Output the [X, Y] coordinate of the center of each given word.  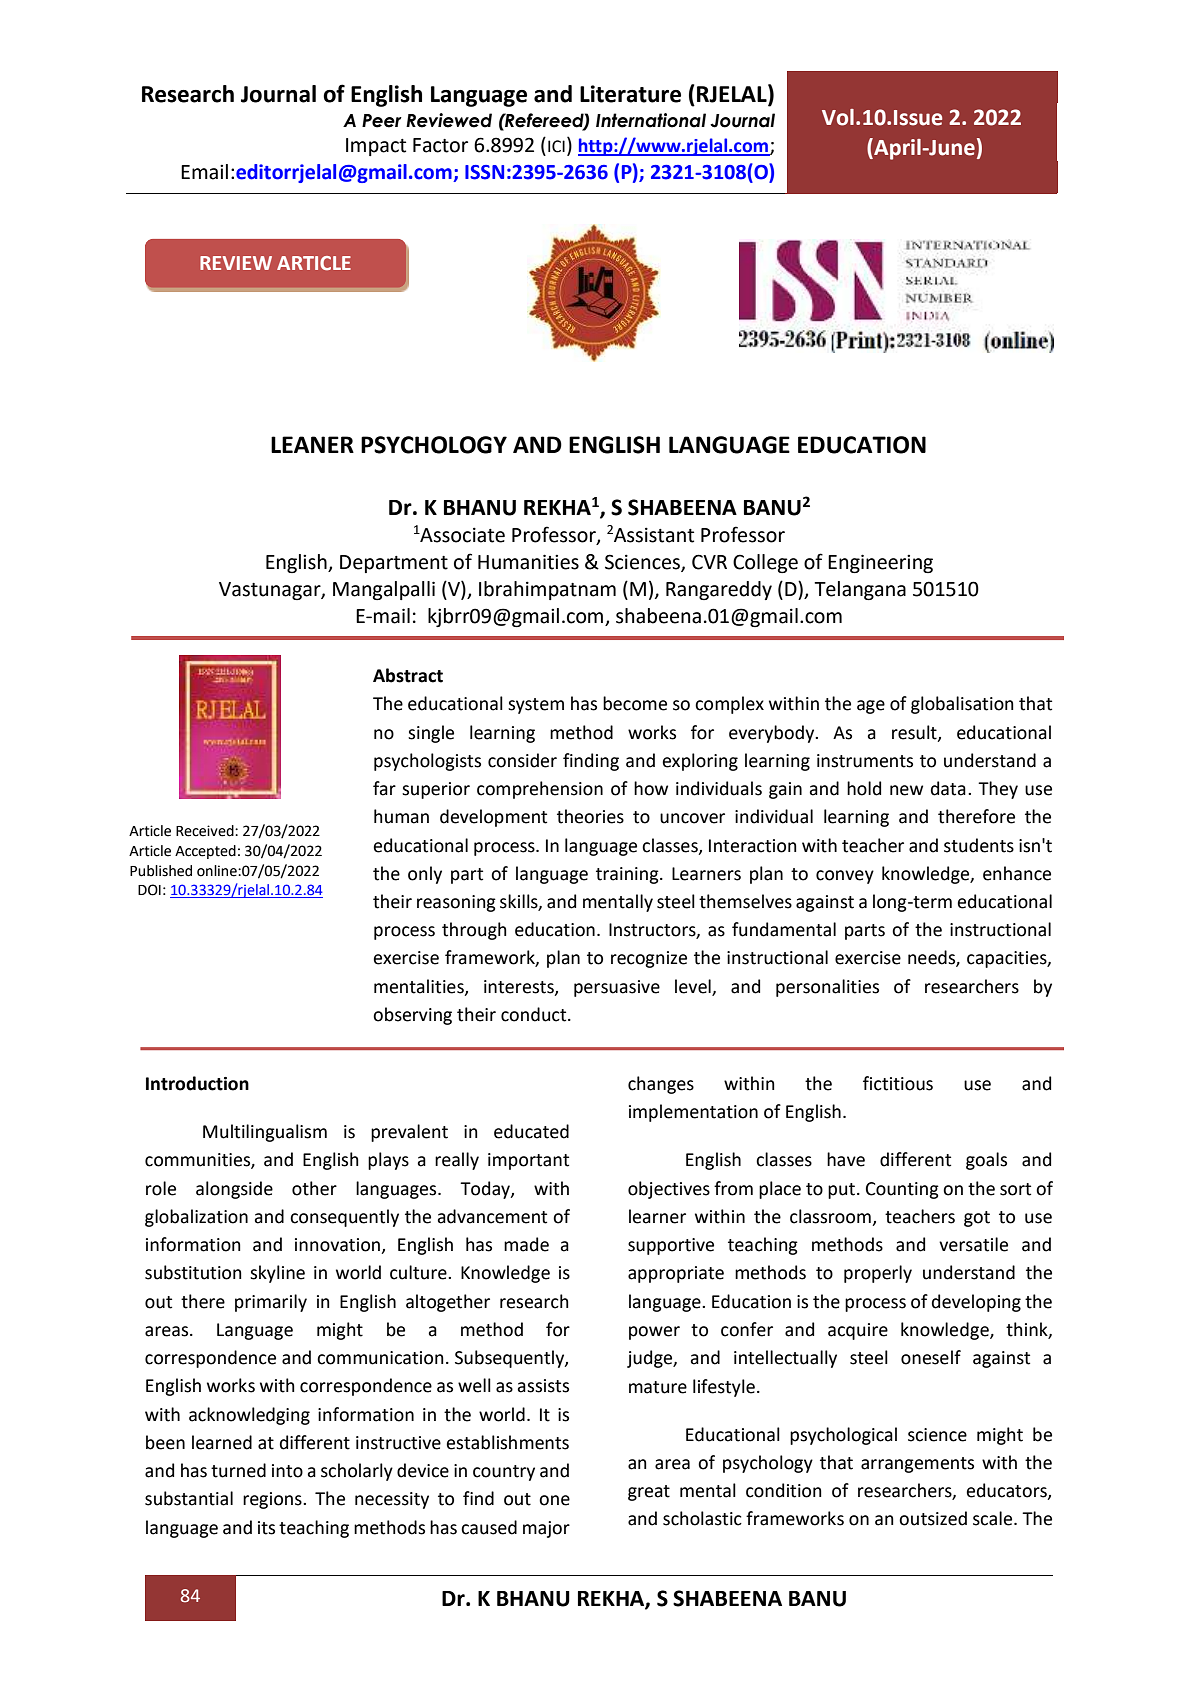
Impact [376, 147]
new [906, 790]
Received [206, 831]
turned [238, 1470]
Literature [630, 94]
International [651, 120]
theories [590, 816]
